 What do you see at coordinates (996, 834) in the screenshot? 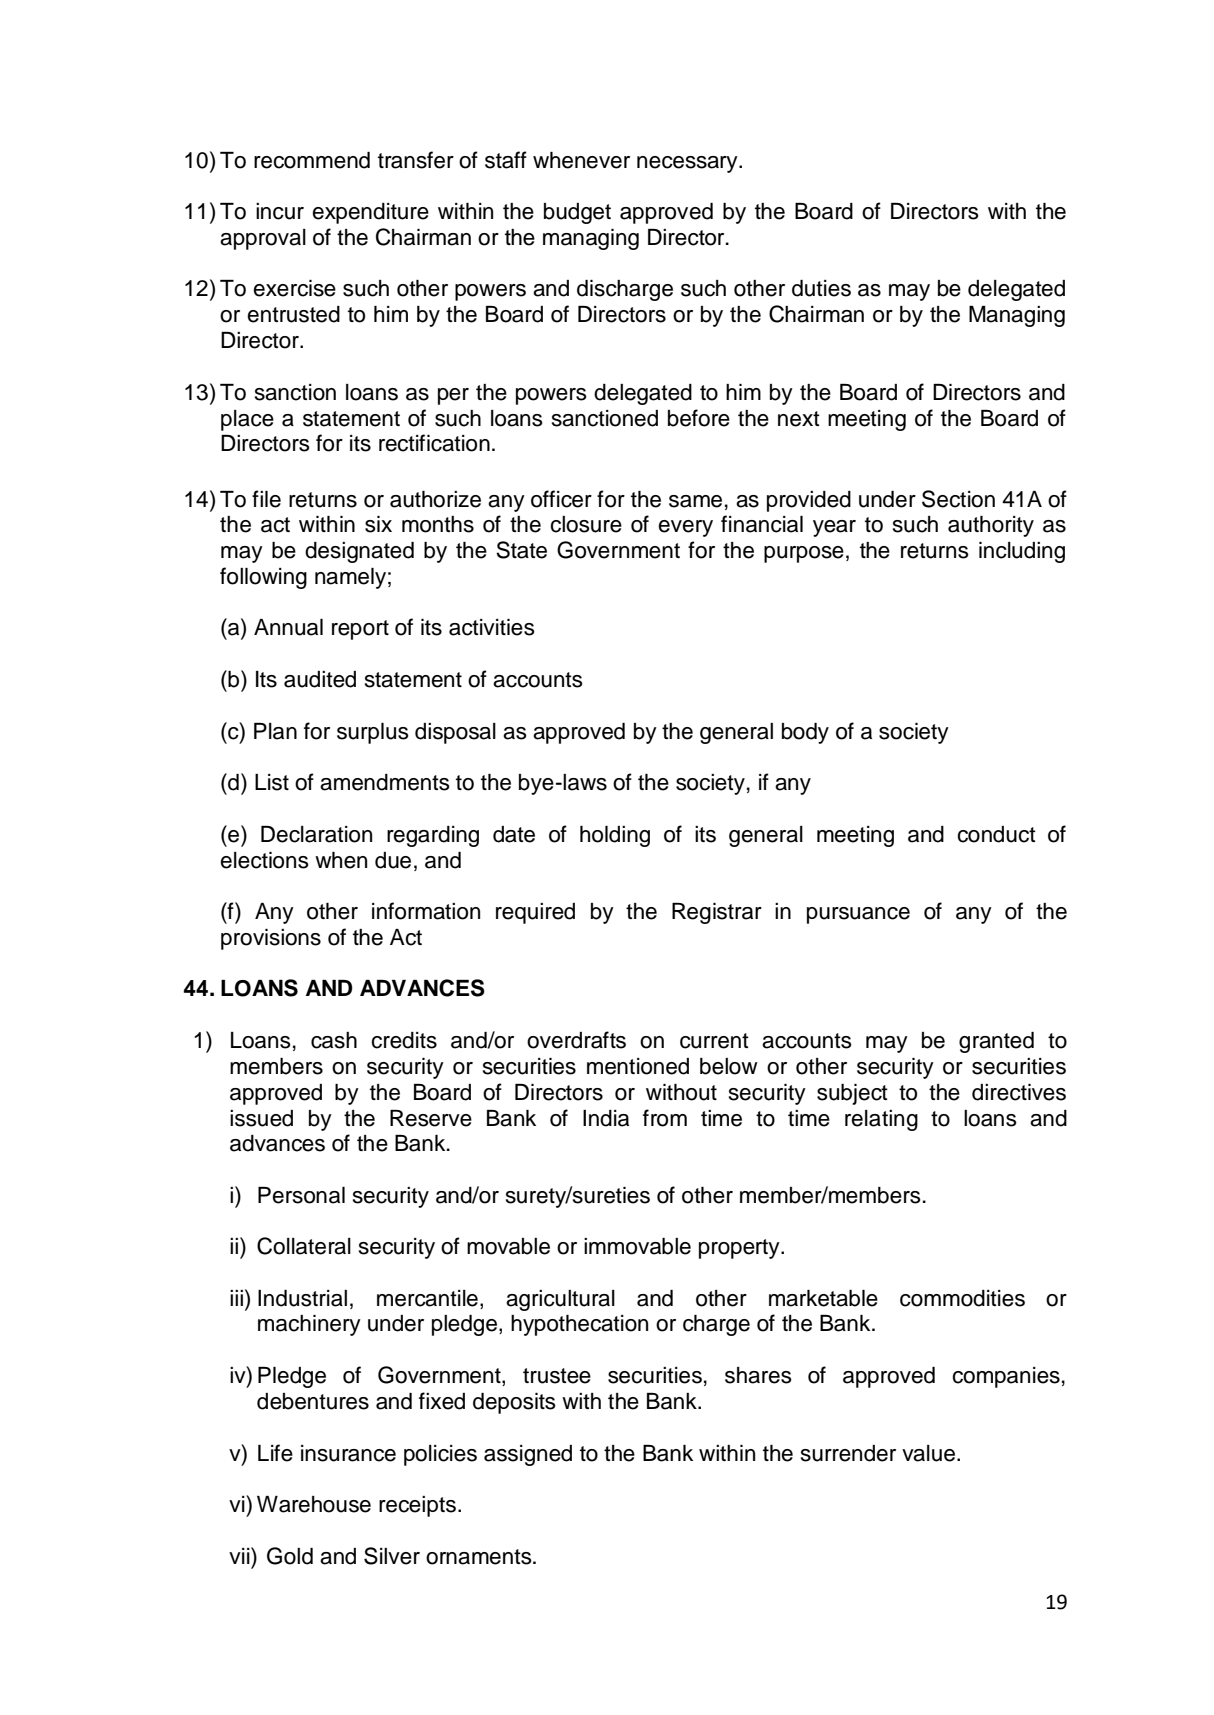
I see `conduct` at bounding box center [996, 834].
